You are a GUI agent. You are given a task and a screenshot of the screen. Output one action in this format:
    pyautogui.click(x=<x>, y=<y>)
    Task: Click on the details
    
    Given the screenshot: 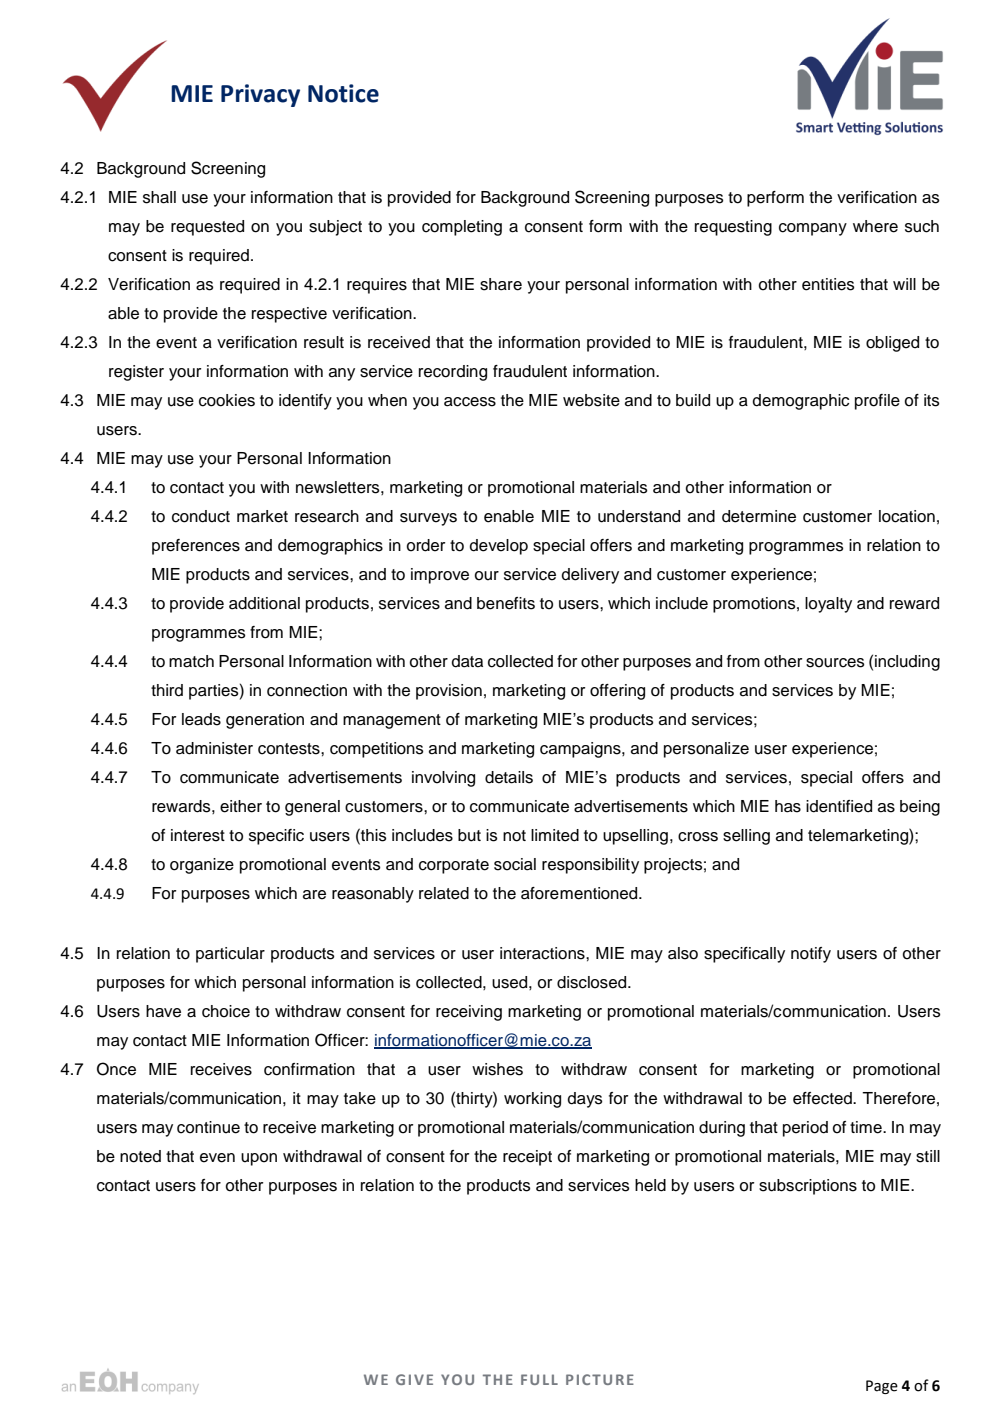 What is the action you would take?
    pyautogui.click(x=509, y=777)
